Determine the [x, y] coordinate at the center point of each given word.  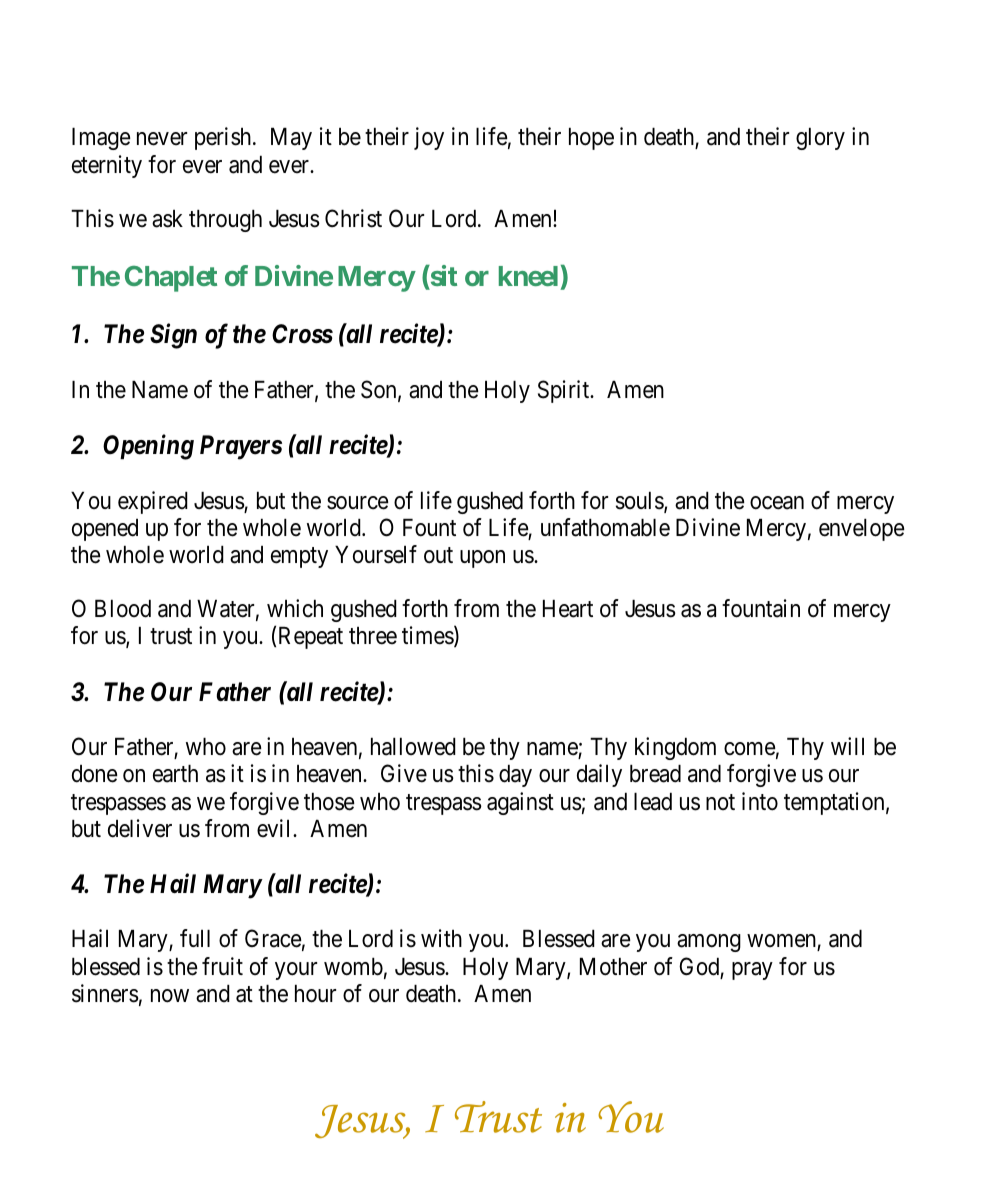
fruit [222, 966]
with [441, 938]
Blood [123, 609]
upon [482, 559]
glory [820, 139]
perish [224, 138]
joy [429, 138]
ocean [777, 503]
